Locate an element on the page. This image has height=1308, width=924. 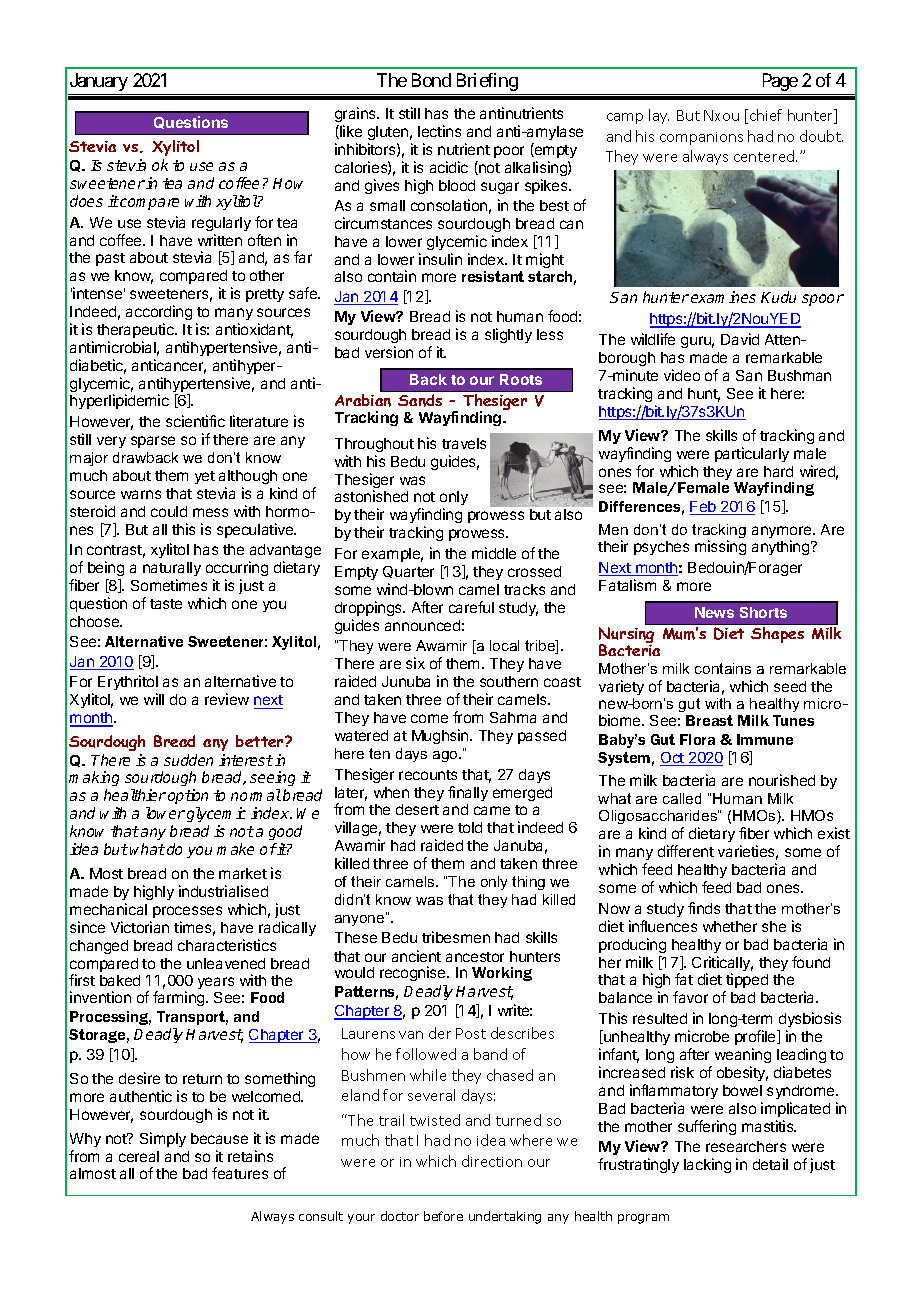
travels is located at coordinates (464, 443).
